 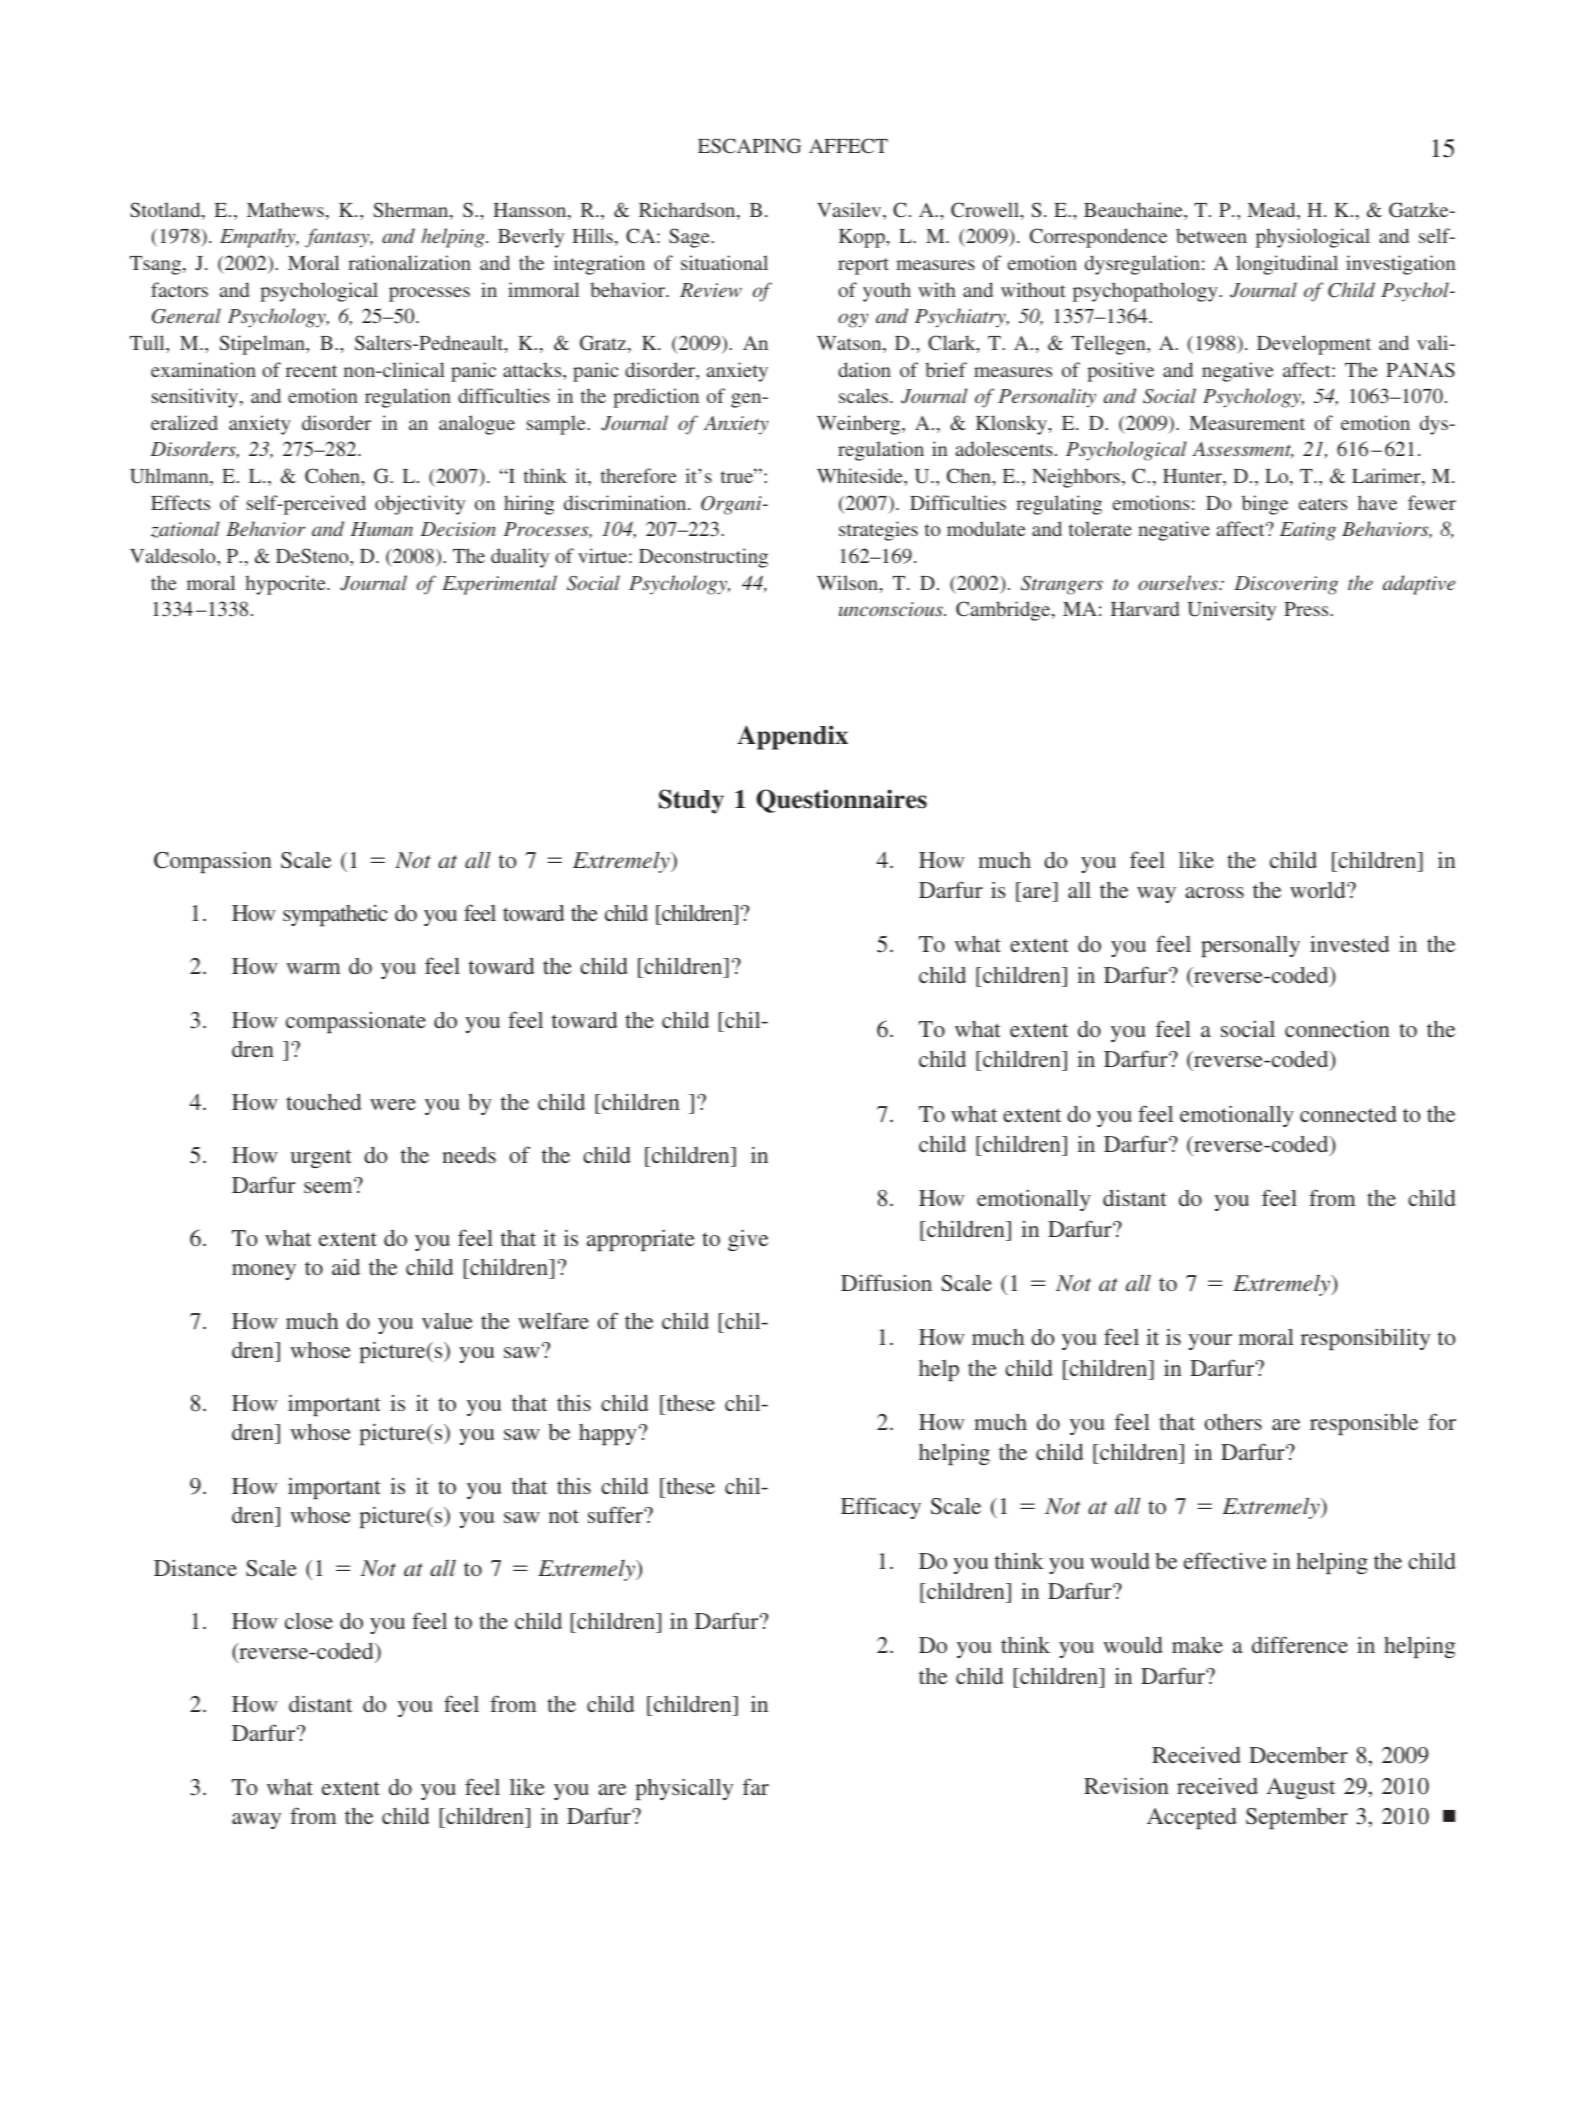 I want to click on personally, so click(x=1250, y=946).
